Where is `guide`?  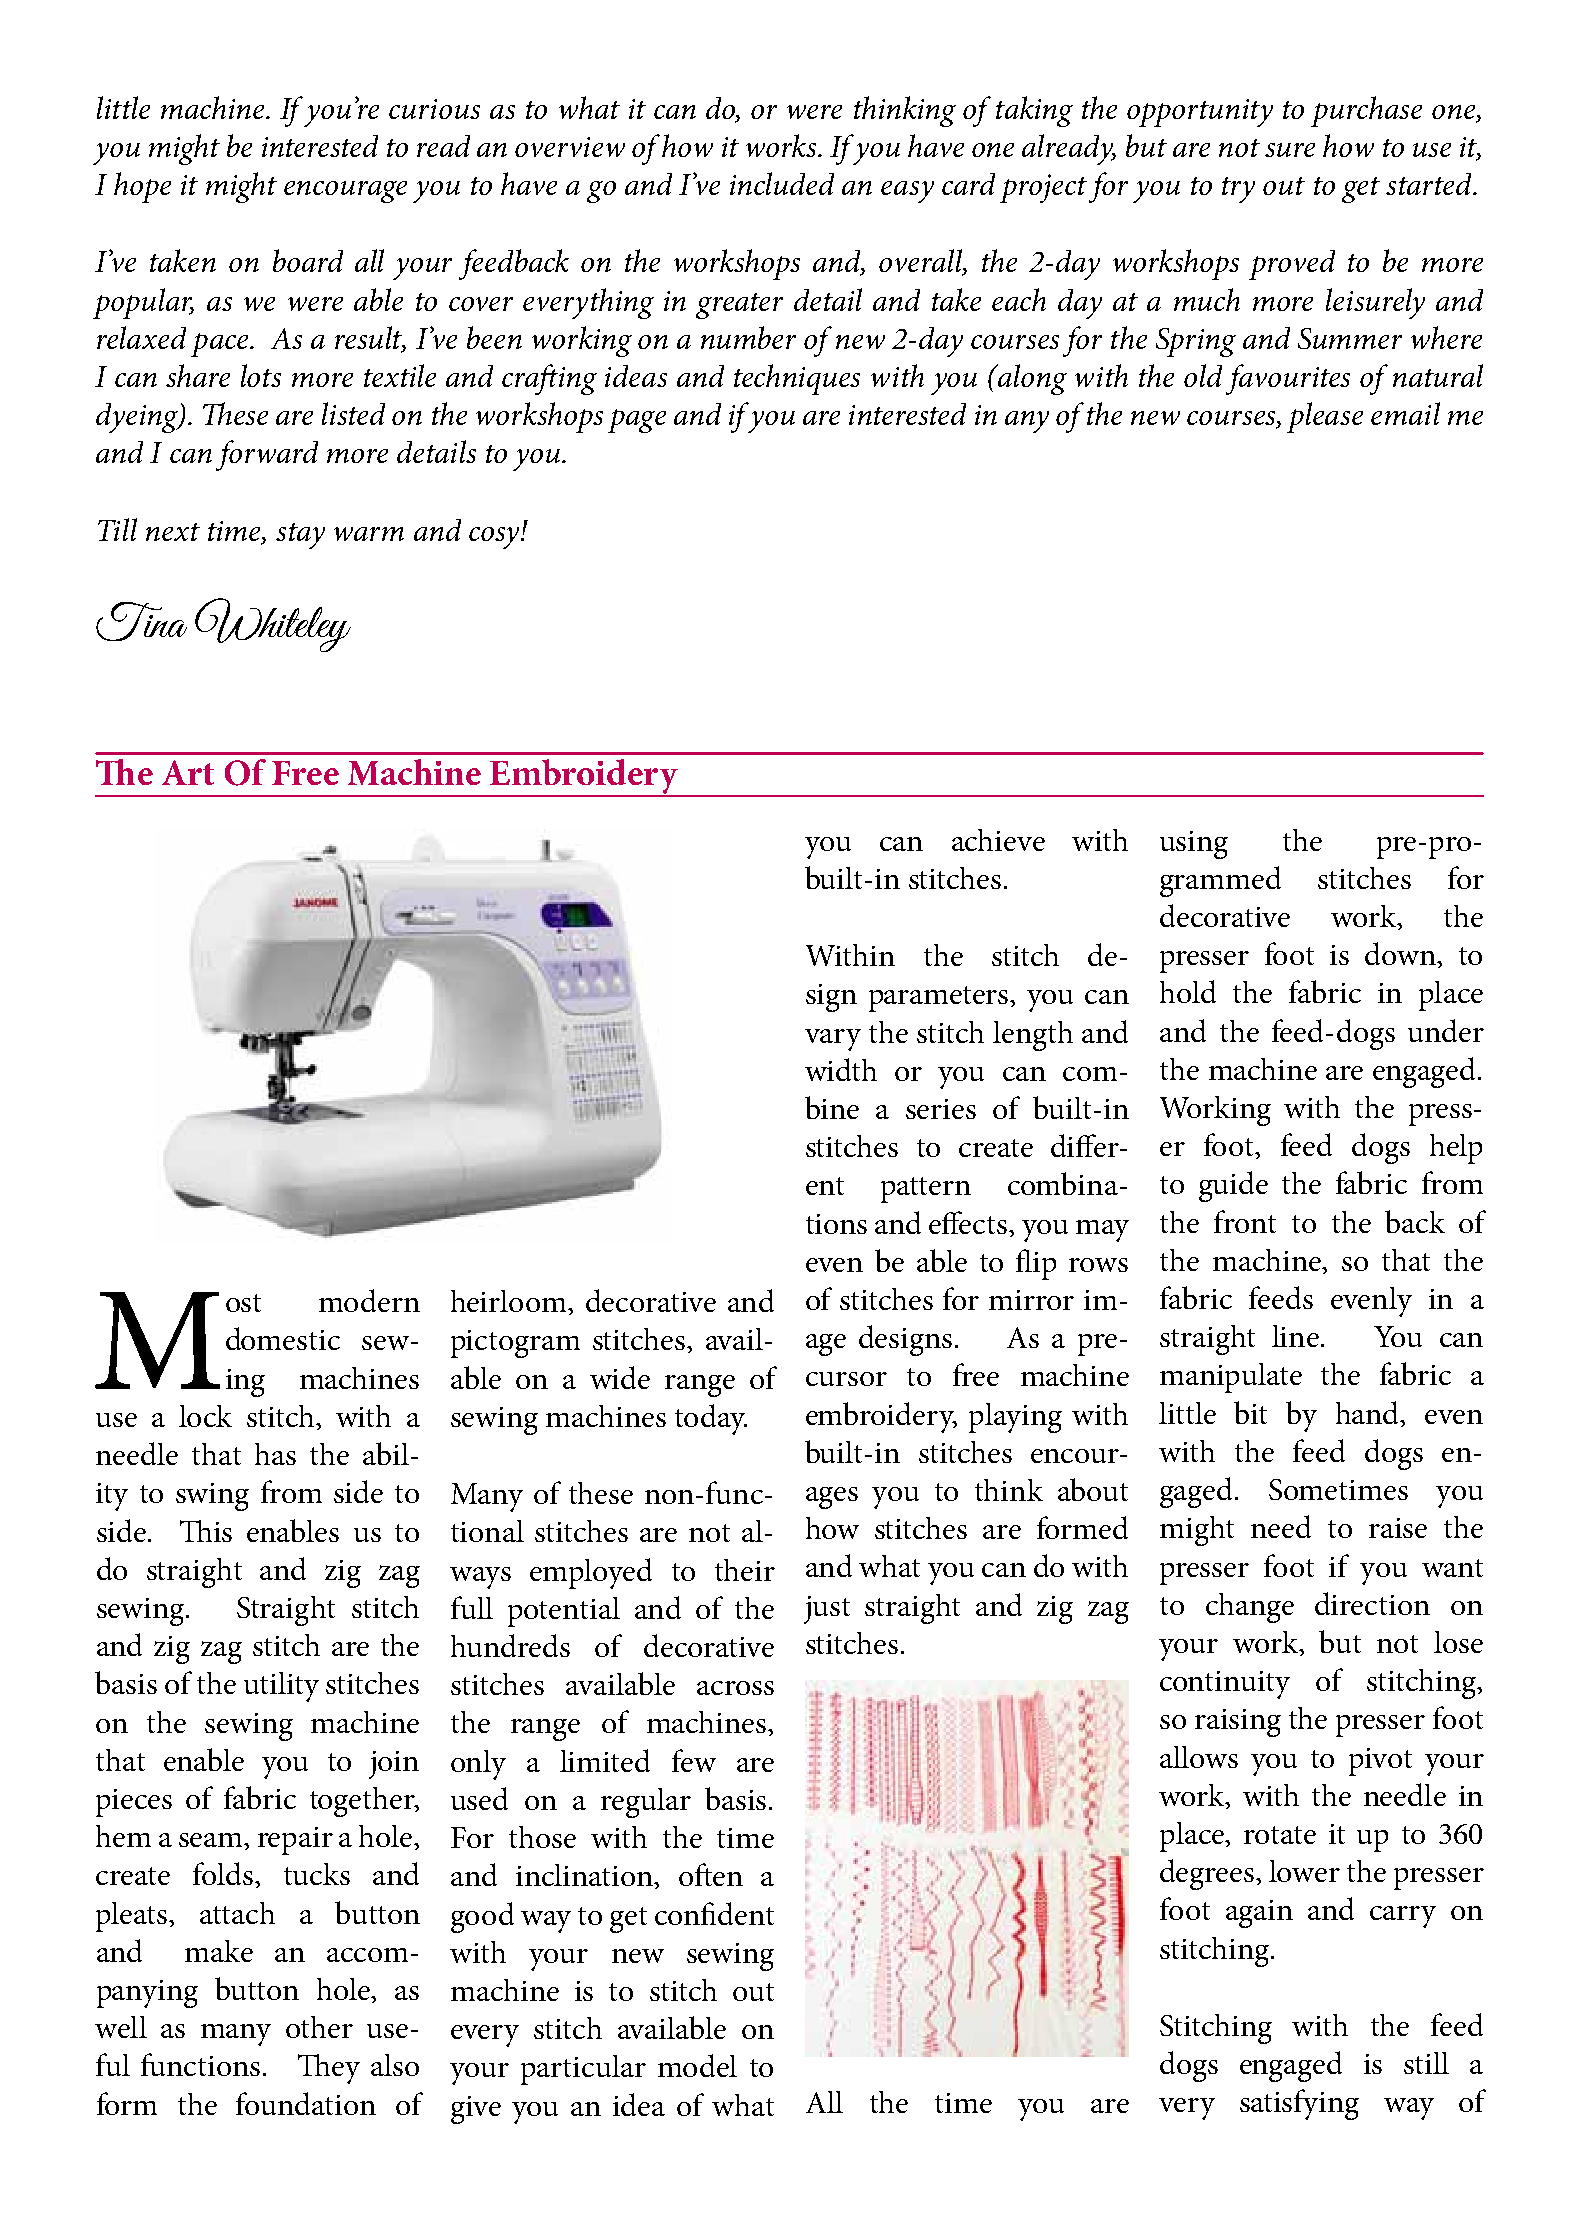
guide is located at coordinates (1233, 1186).
